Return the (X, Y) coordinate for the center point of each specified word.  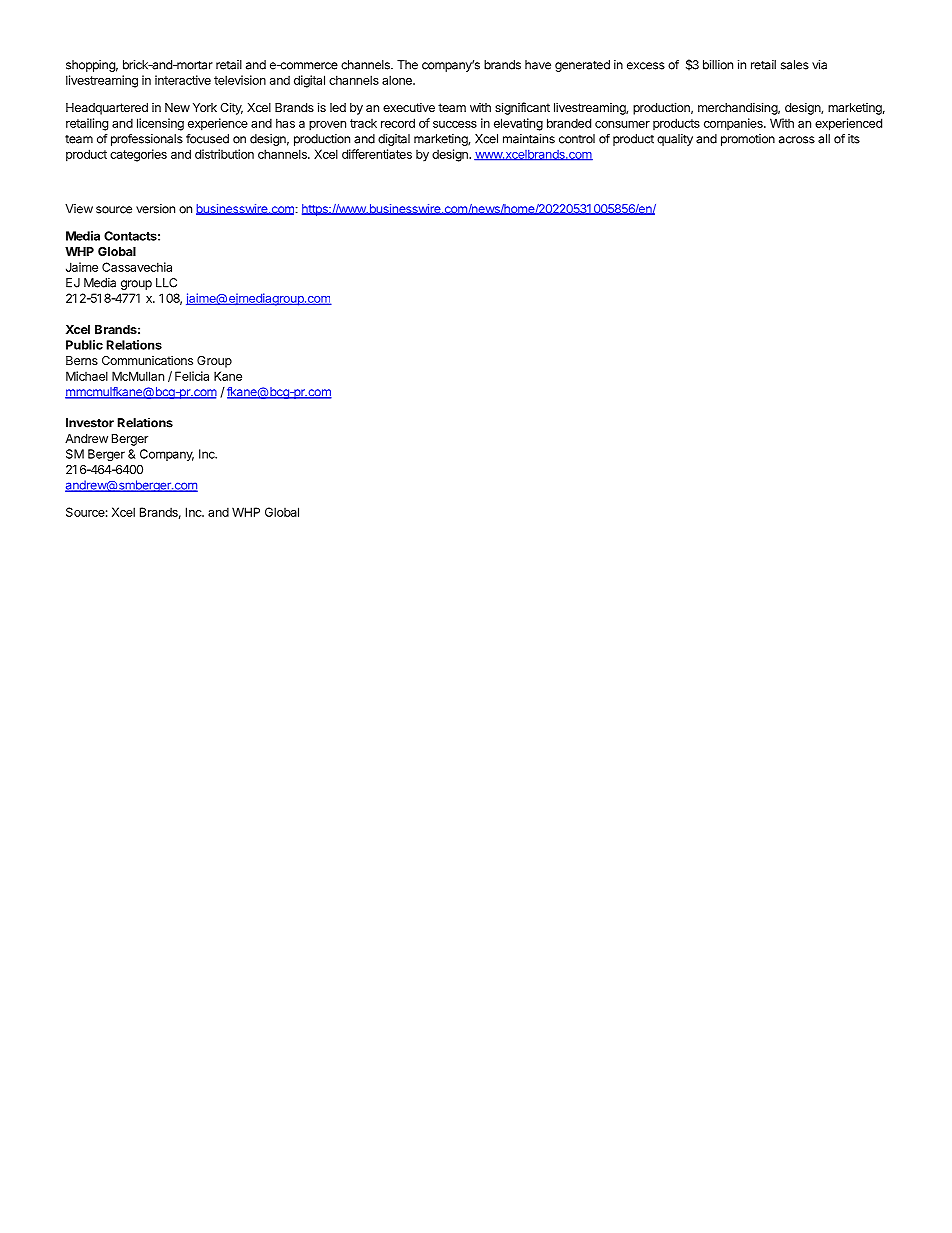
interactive (183, 80)
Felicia (192, 376)
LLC (166, 283)
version (155, 209)
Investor (90, 423)
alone (398, 80)
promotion (748, 140)
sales (795, 65)
